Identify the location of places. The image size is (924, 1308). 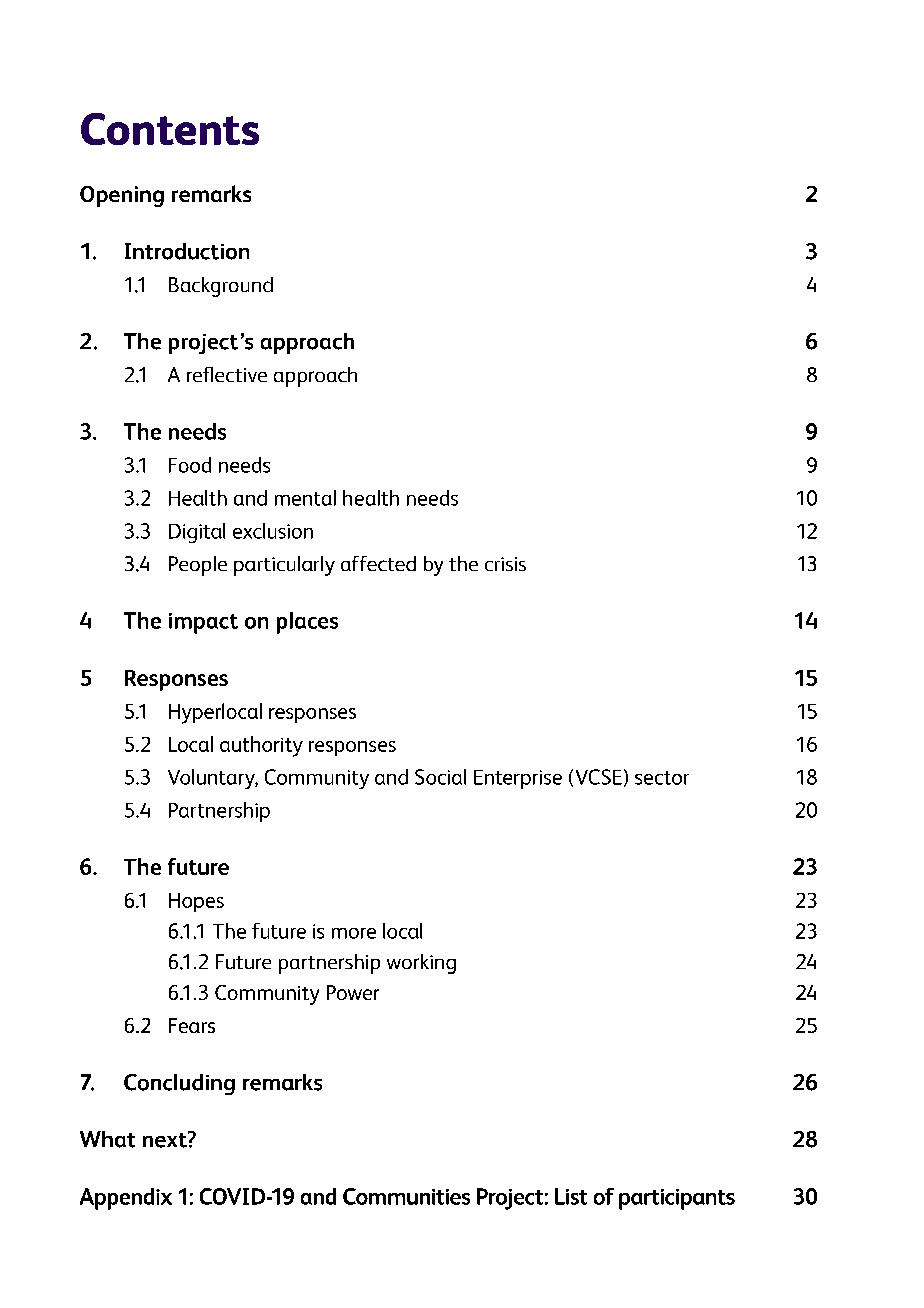
(307, 623).
